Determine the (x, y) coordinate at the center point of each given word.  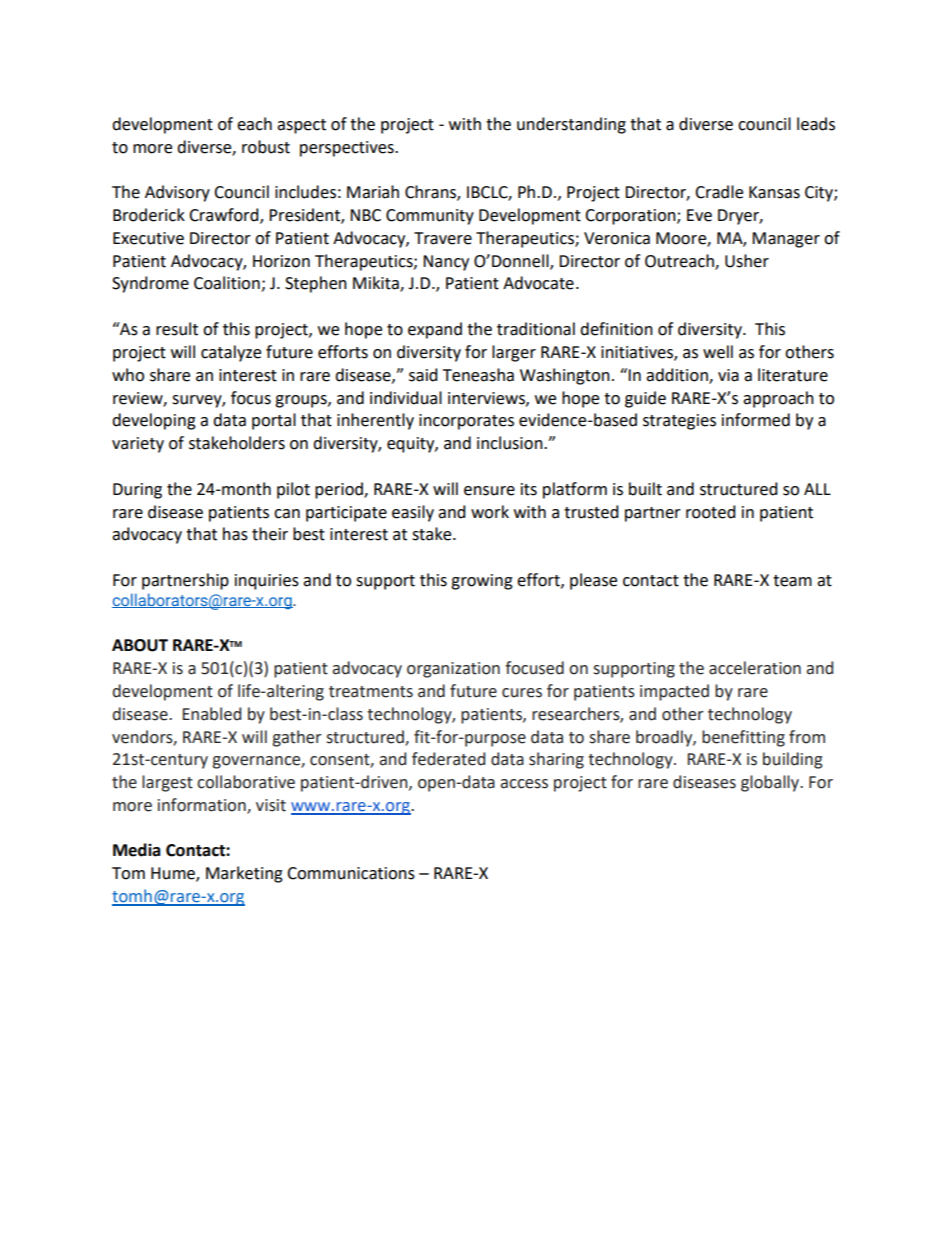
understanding (571, 125)
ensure (489, 491)
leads (816, 124)
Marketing (244, 874)
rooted (711, 512)
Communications (351, 873)
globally (771, 783)
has (235, 534)
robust (266, 147)
